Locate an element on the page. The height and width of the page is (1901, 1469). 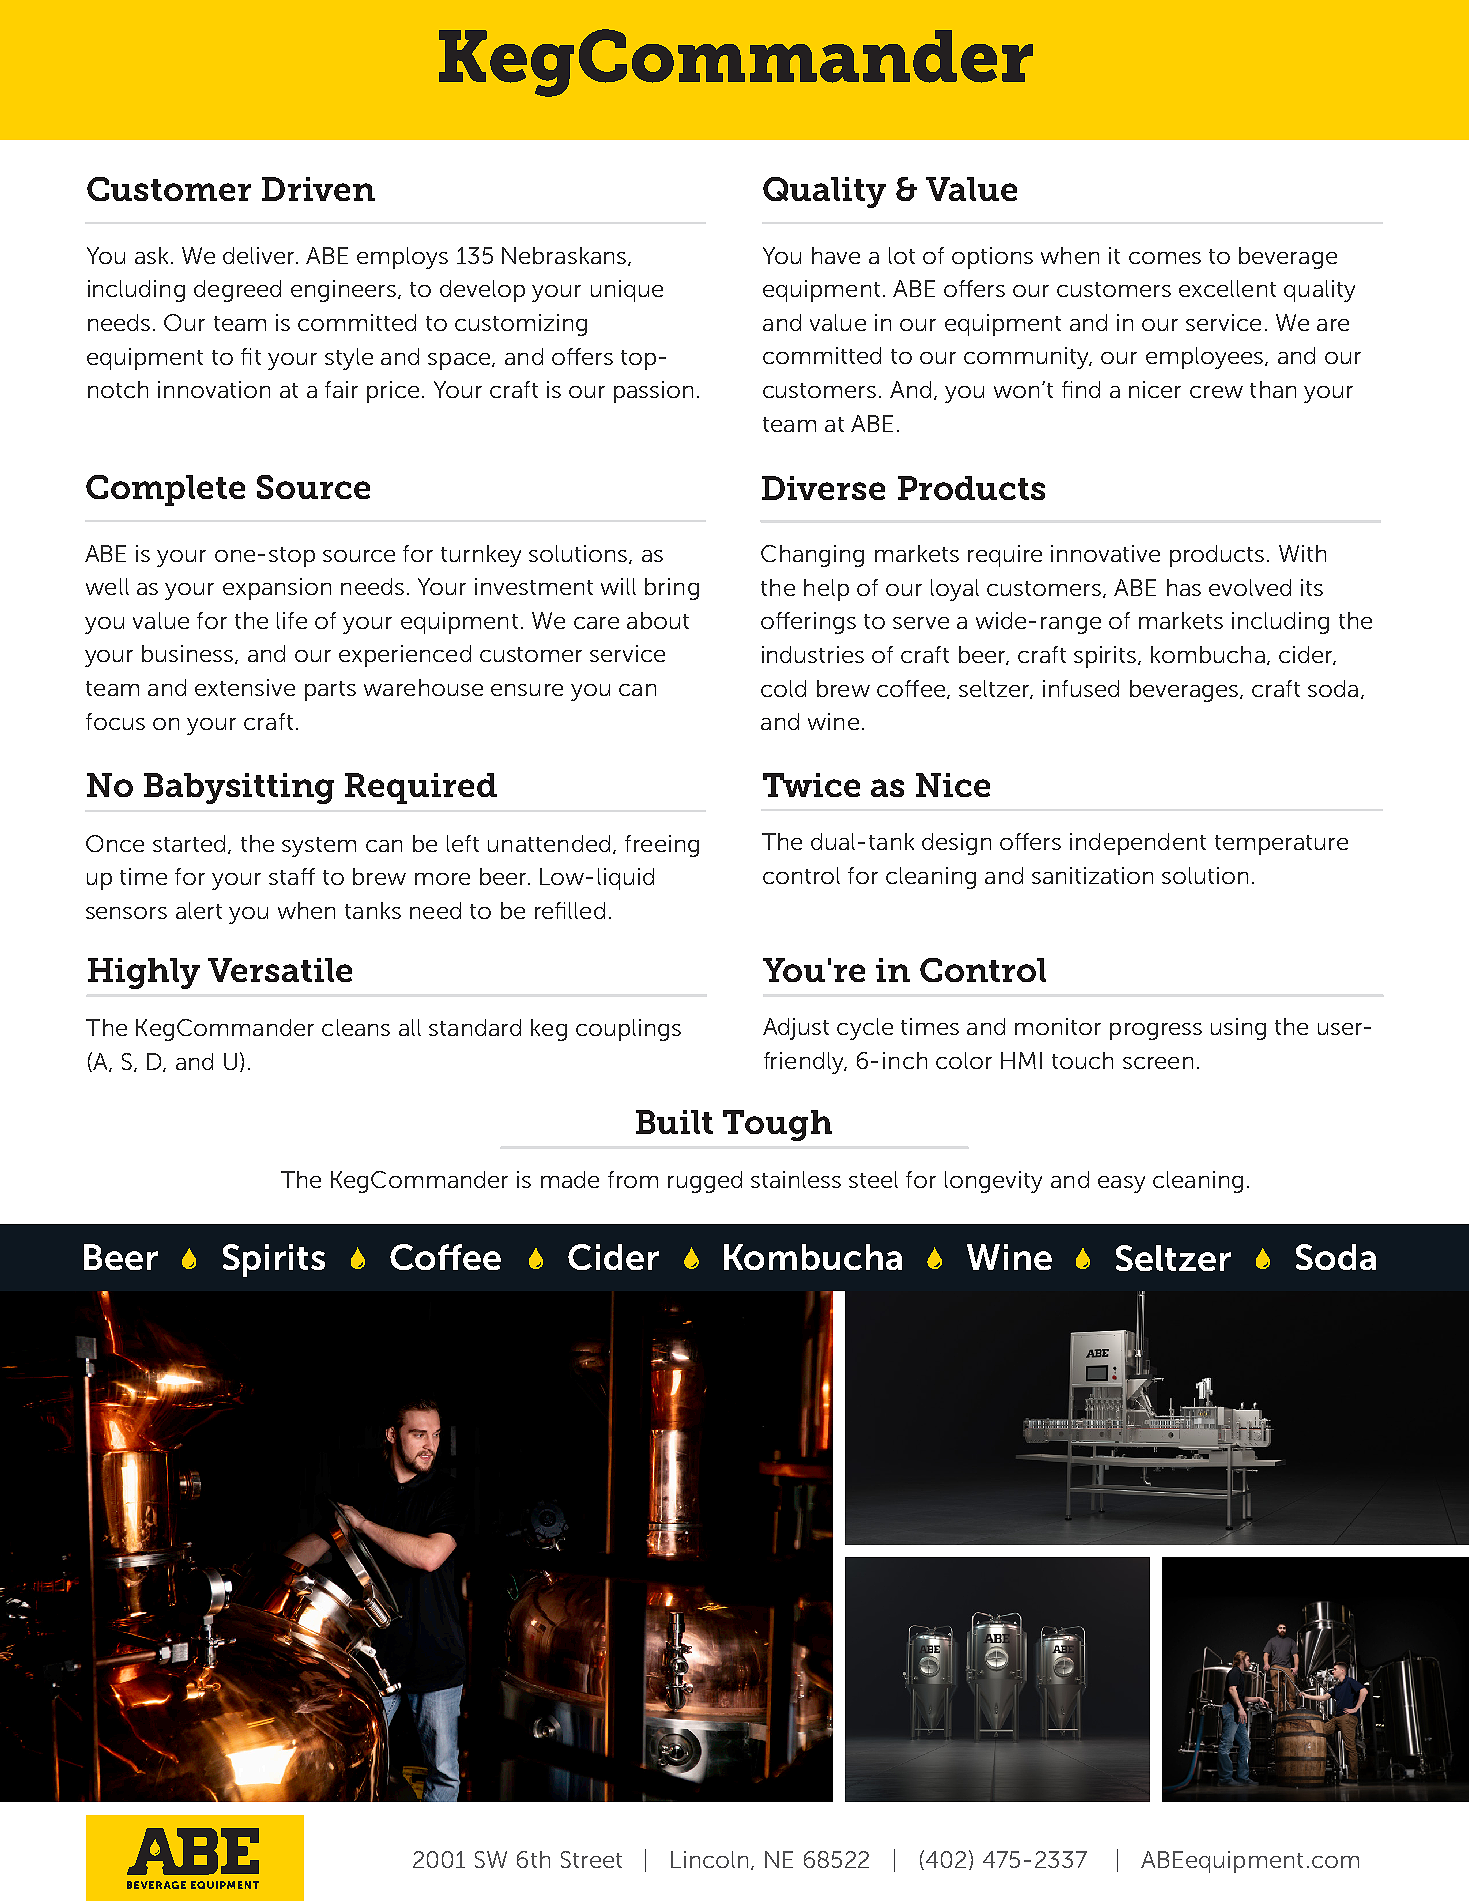
comes is located at coordinates (1165, 258).
